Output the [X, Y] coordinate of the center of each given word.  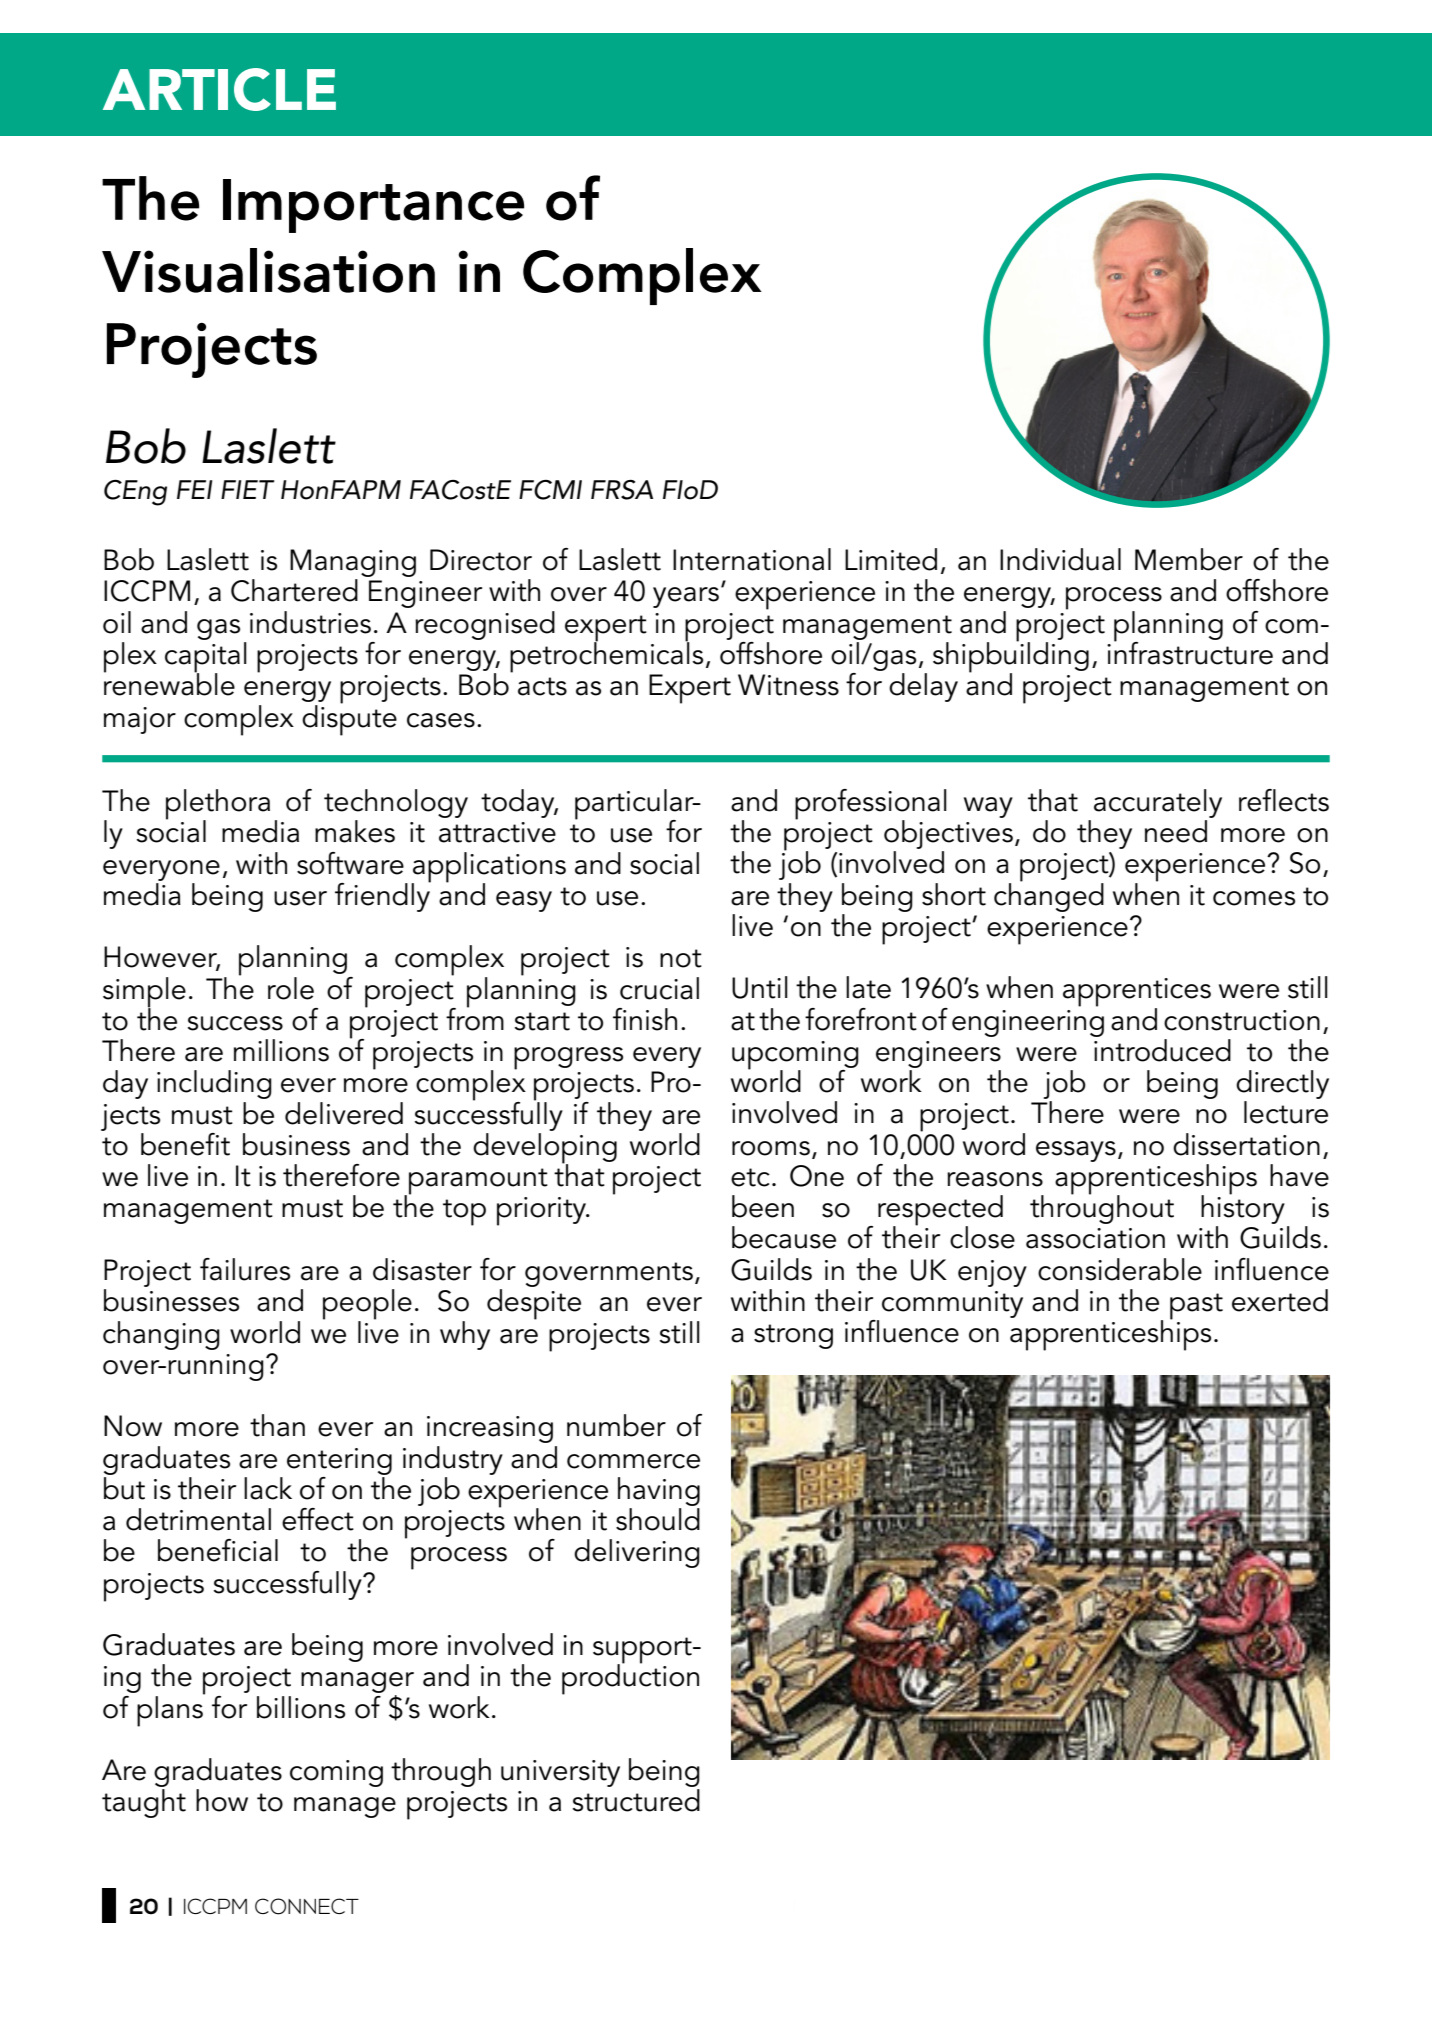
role [291, 988]
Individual [1060, 559]
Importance [373, 206]
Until [760, 987]
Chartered [294, 590]
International [752, 559]
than [277, 1425]
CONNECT [307, 1906]
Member [1189, 559]
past [1196, 1306]
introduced [1162, 1050]
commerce [633, 1461]
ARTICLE [219, 89]
